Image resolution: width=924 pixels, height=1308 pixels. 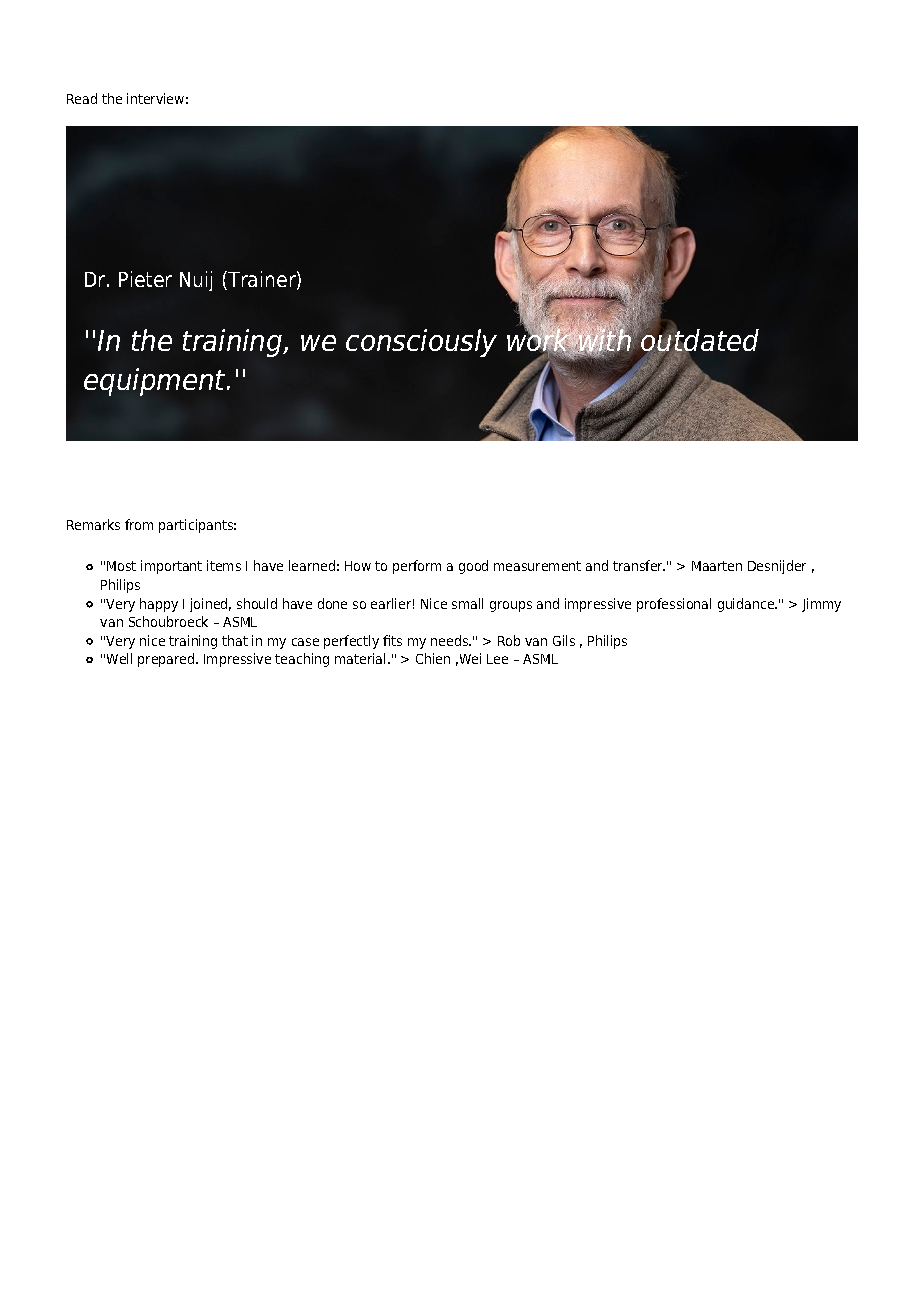 I want to click on prepared, so click(x=167, y=660).
